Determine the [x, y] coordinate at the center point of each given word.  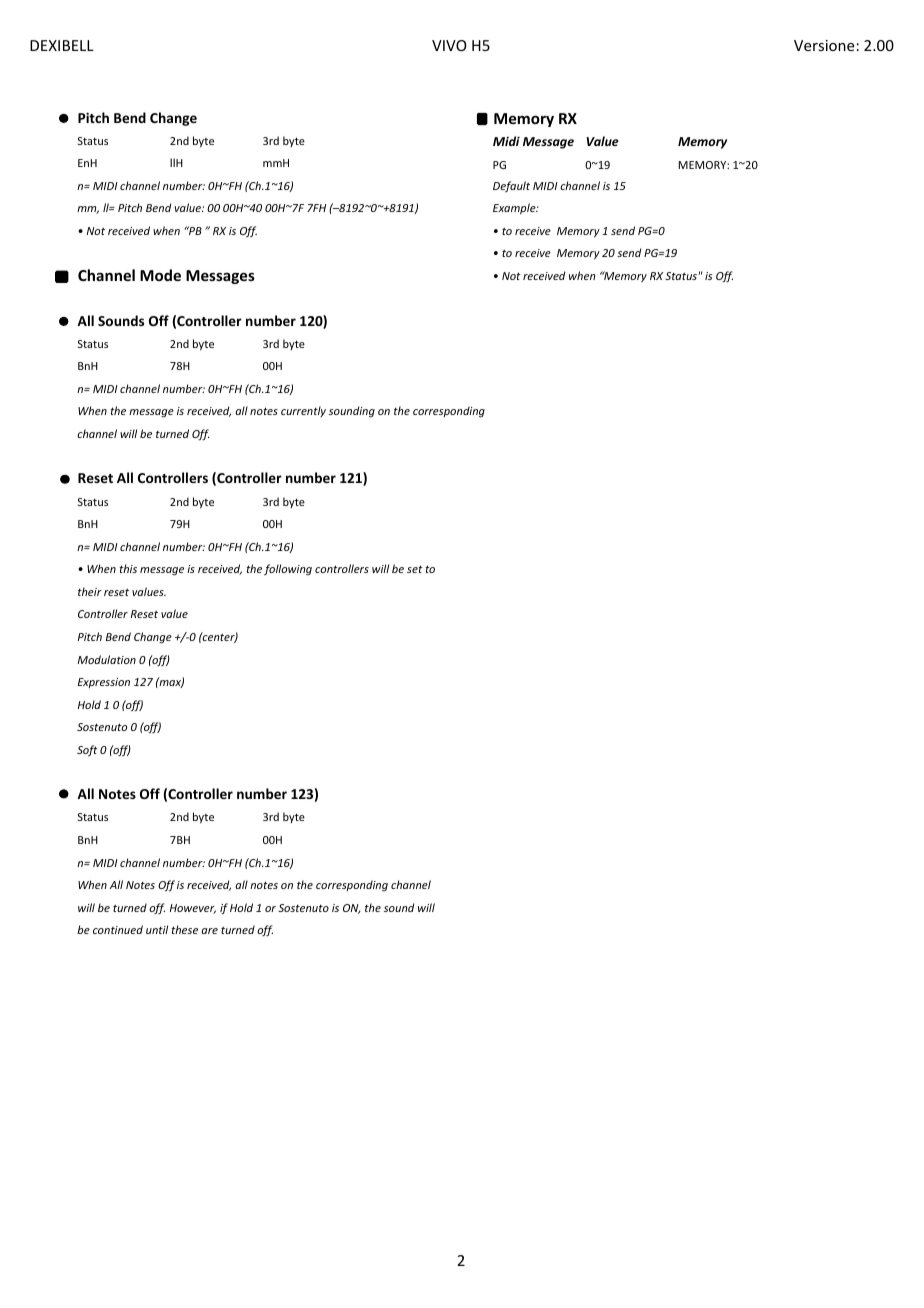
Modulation [107, 659]
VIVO [449, 45]
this [128, 568]
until [157, 929]
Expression [104, 683]
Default [511, 186]
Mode [160, 275]
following [288, 570]
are [209, 931]
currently [303, 411]
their [90, 591]
